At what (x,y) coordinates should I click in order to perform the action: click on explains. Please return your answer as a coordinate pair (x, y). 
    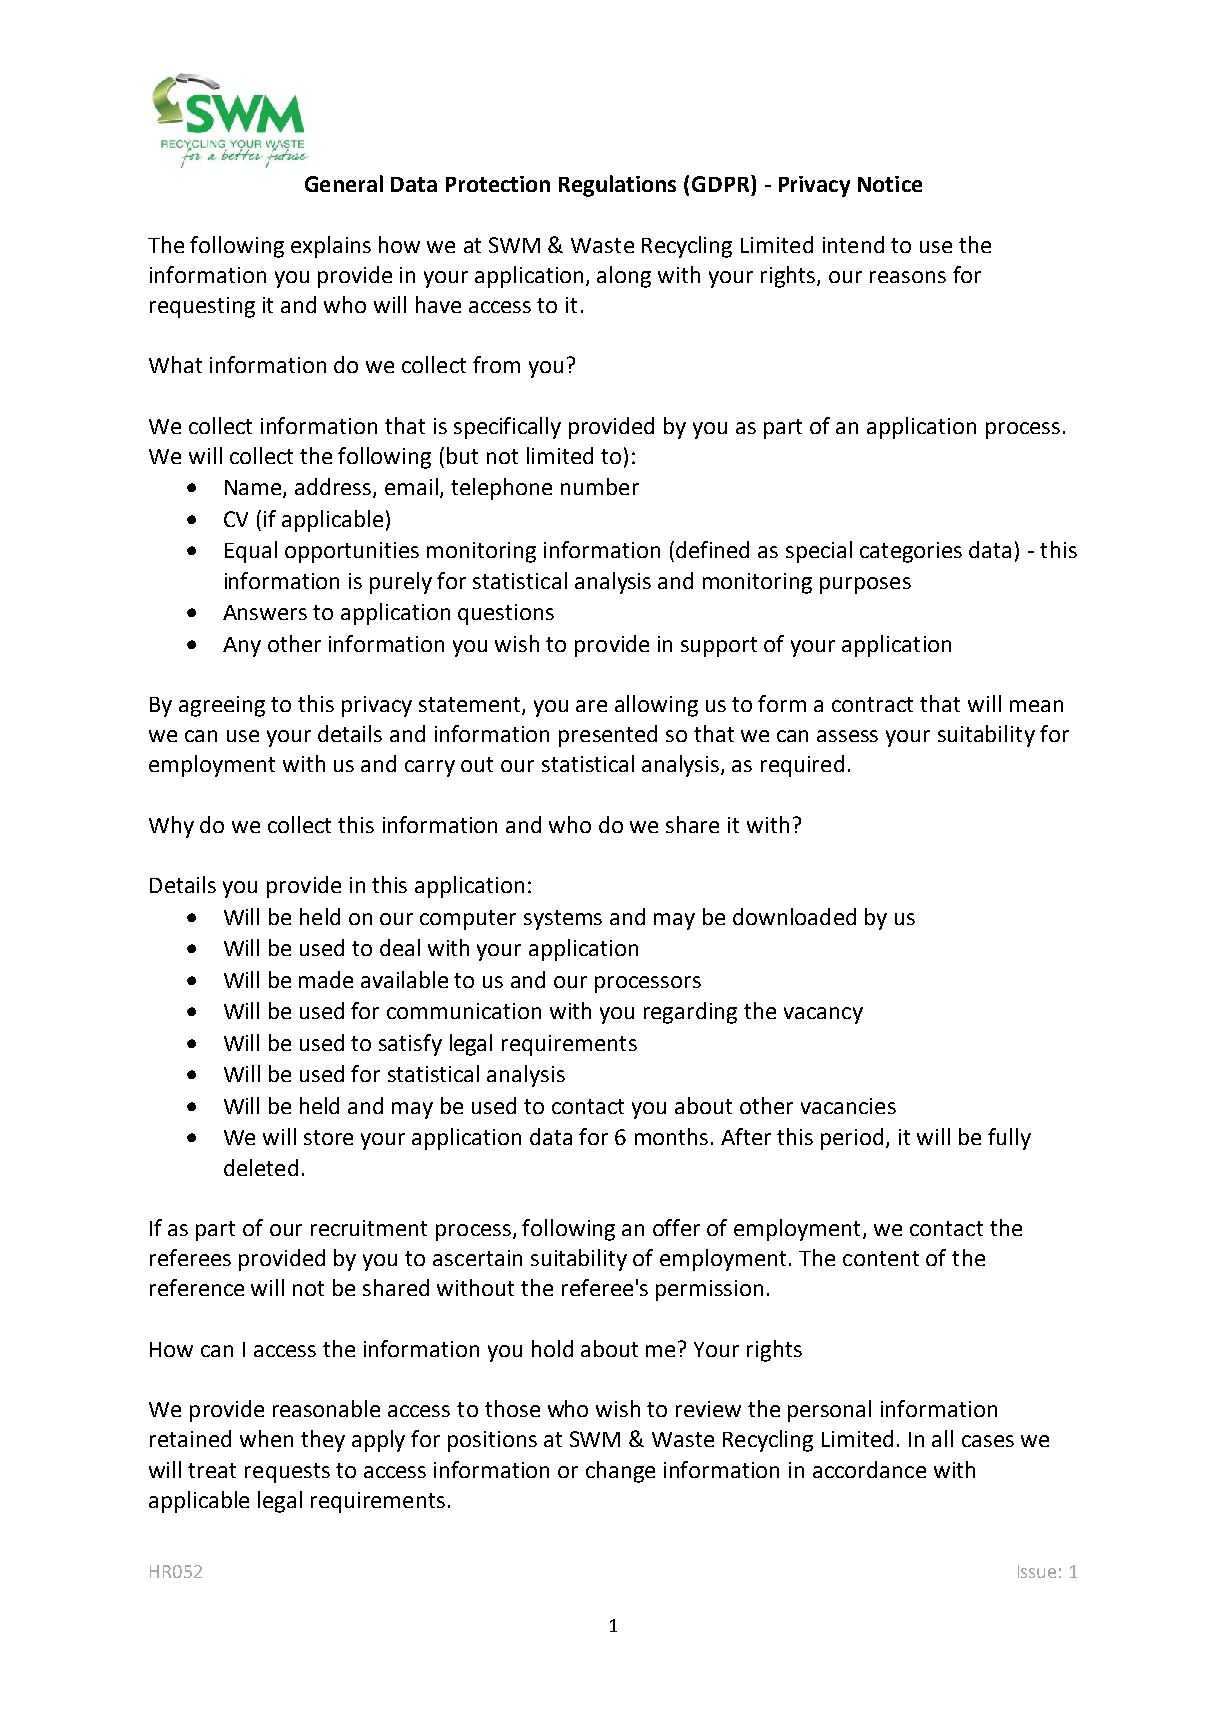
    Looking at the image, I should click on (331, 247).
